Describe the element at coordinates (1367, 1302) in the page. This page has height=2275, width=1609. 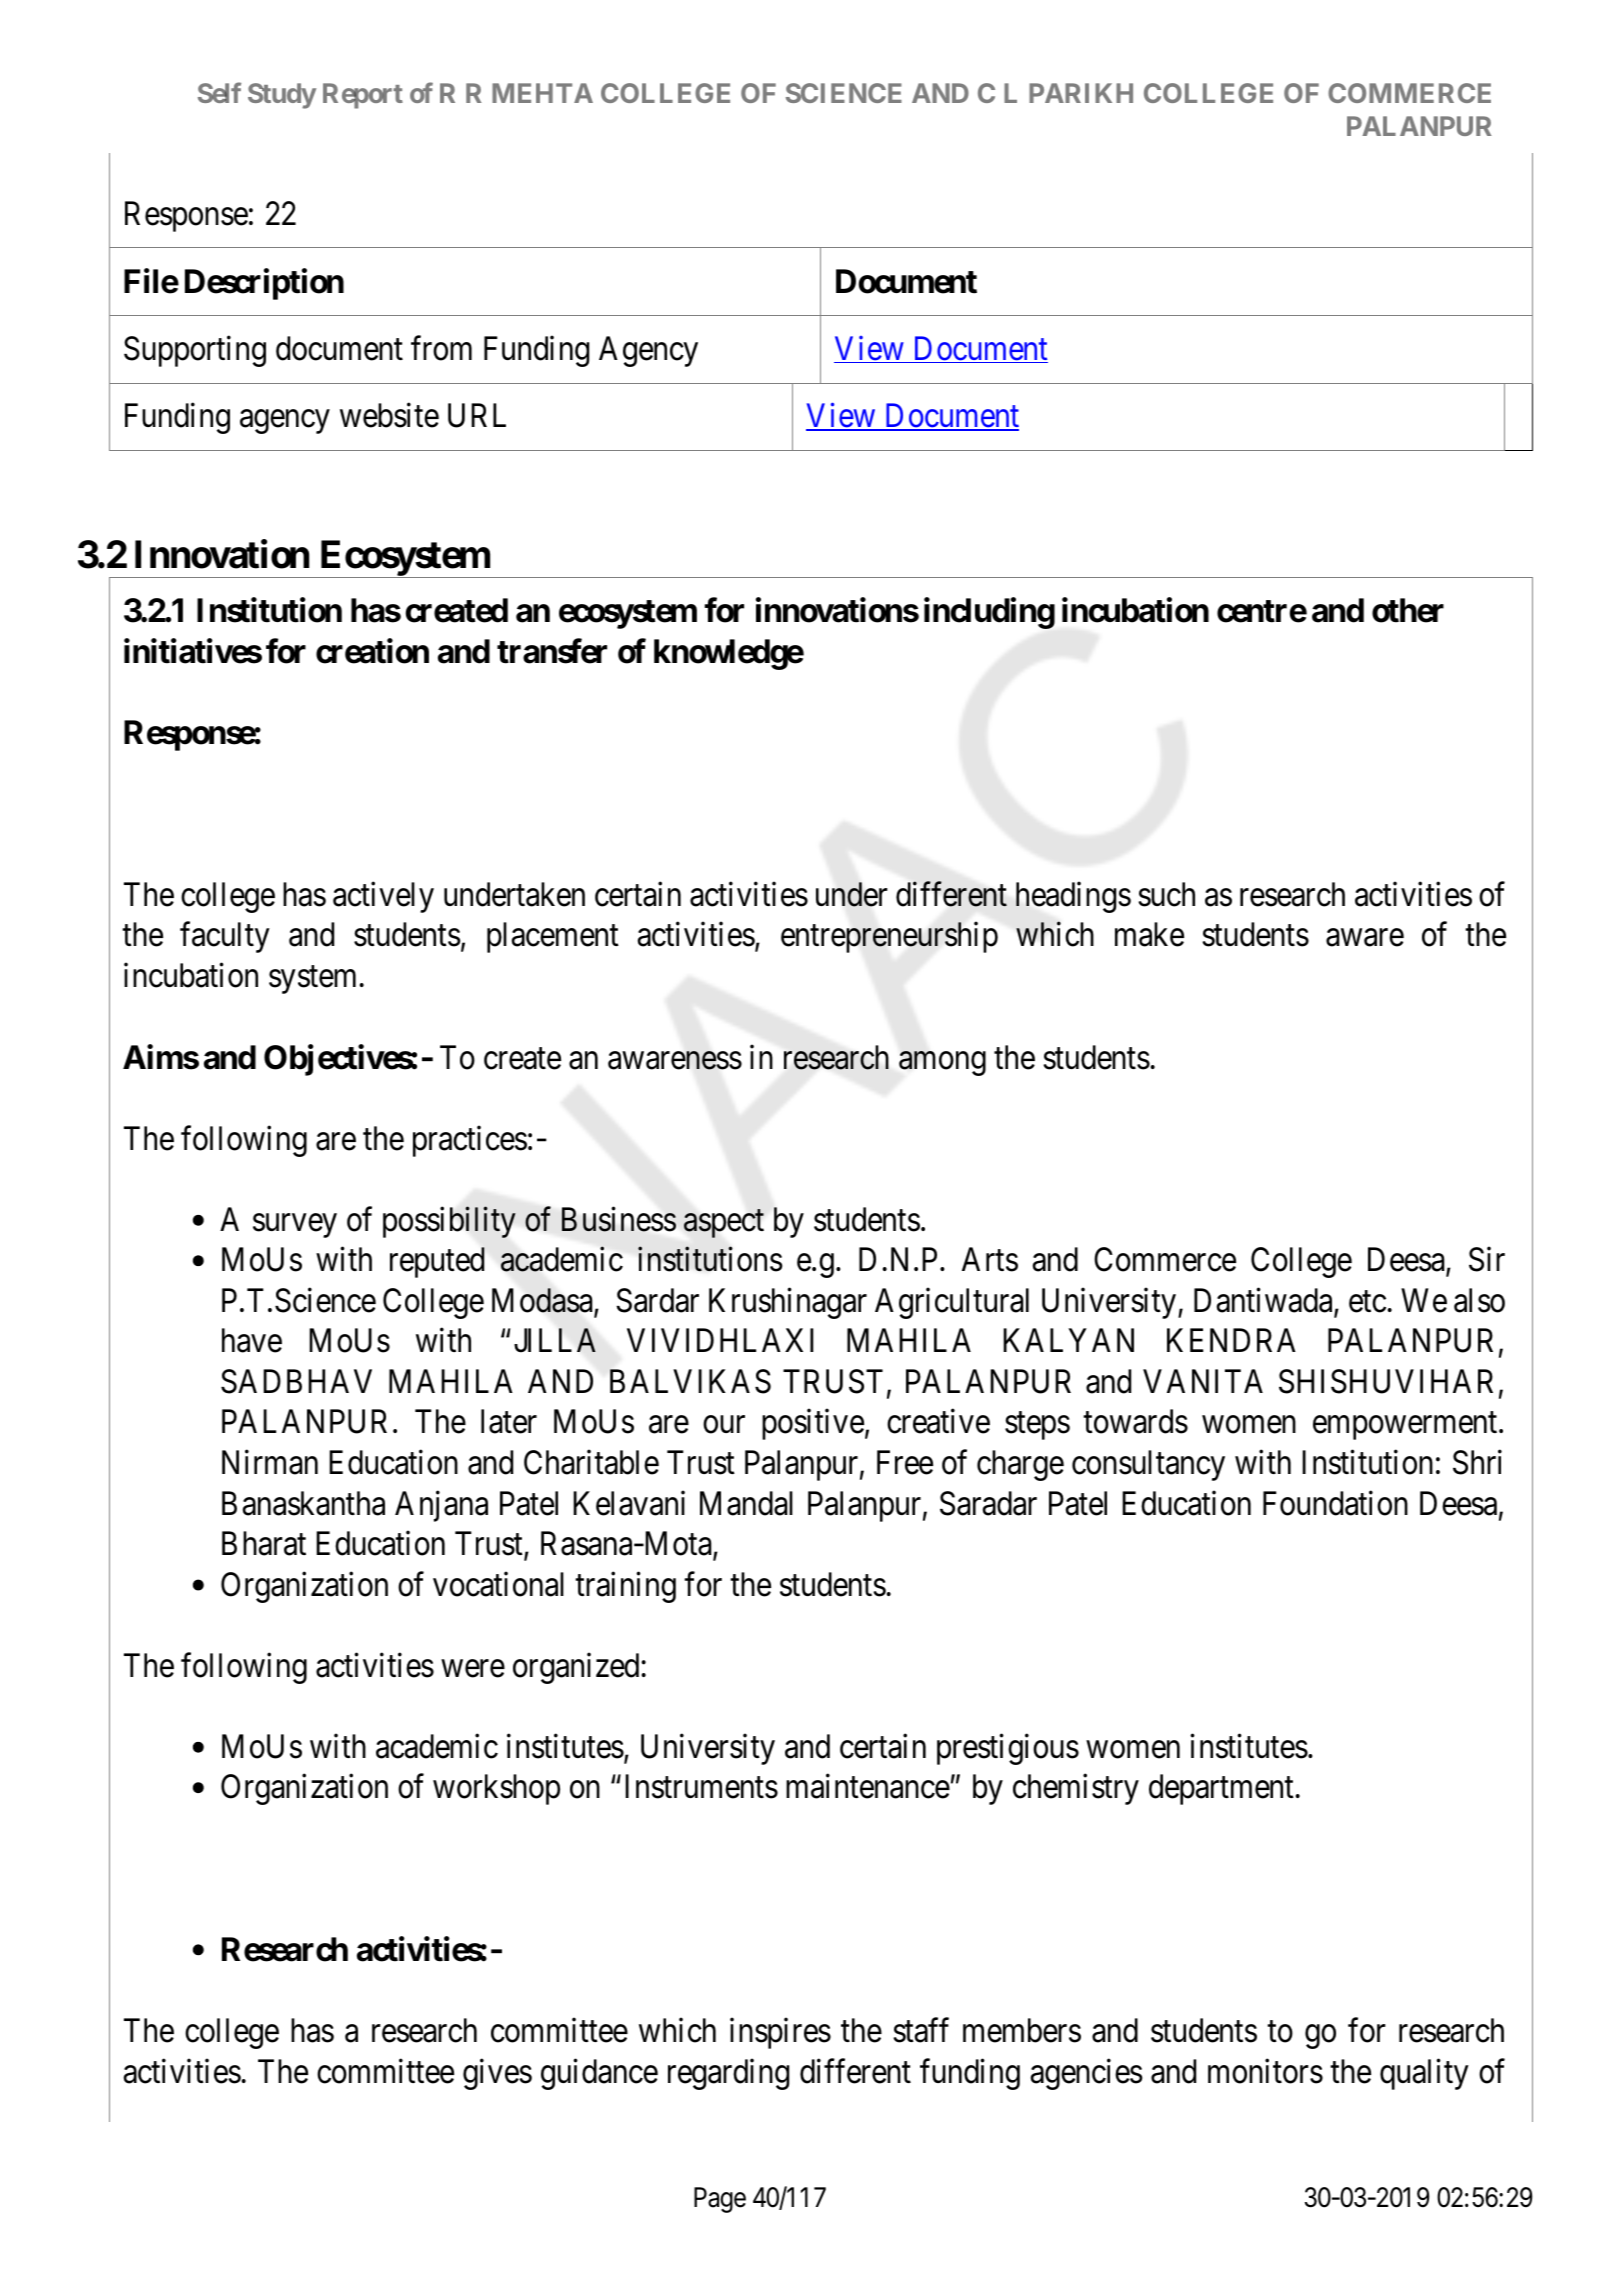
I see `etc` at that location.
